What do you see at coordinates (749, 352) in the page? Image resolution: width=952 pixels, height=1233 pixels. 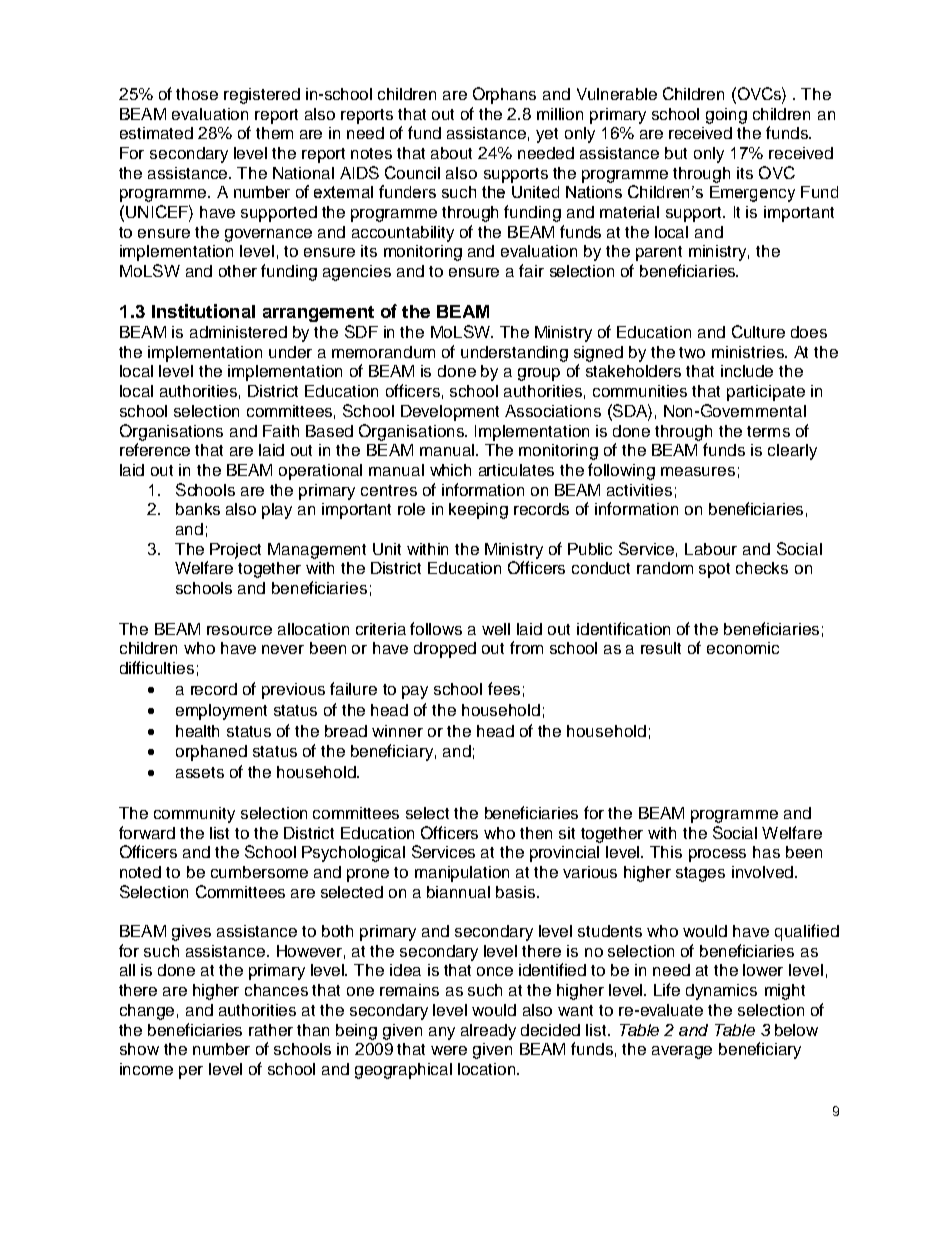 I see `ministries` at bounding box center [749, 352].
